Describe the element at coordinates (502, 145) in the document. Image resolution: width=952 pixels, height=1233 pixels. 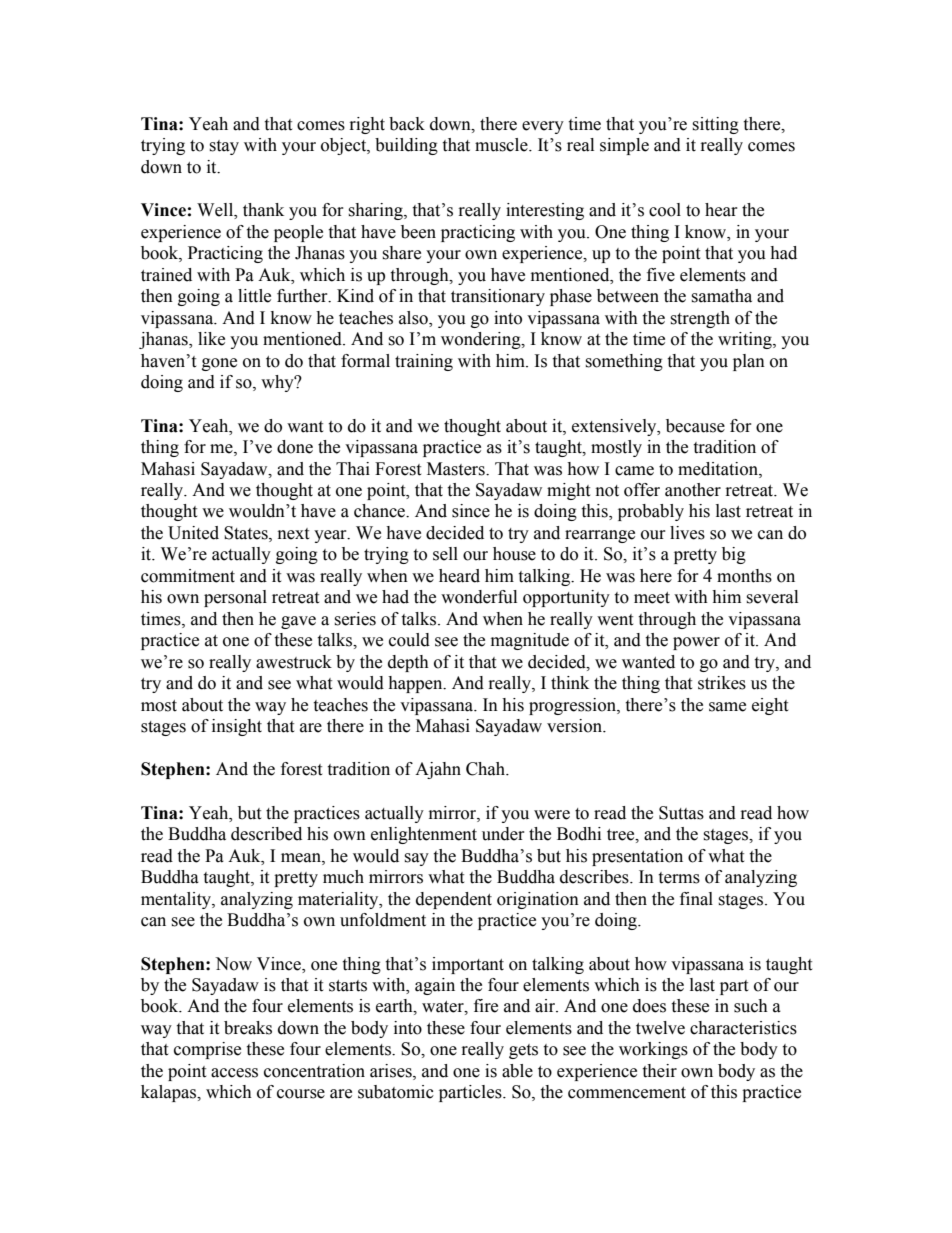
I see `muscle` at that location.
